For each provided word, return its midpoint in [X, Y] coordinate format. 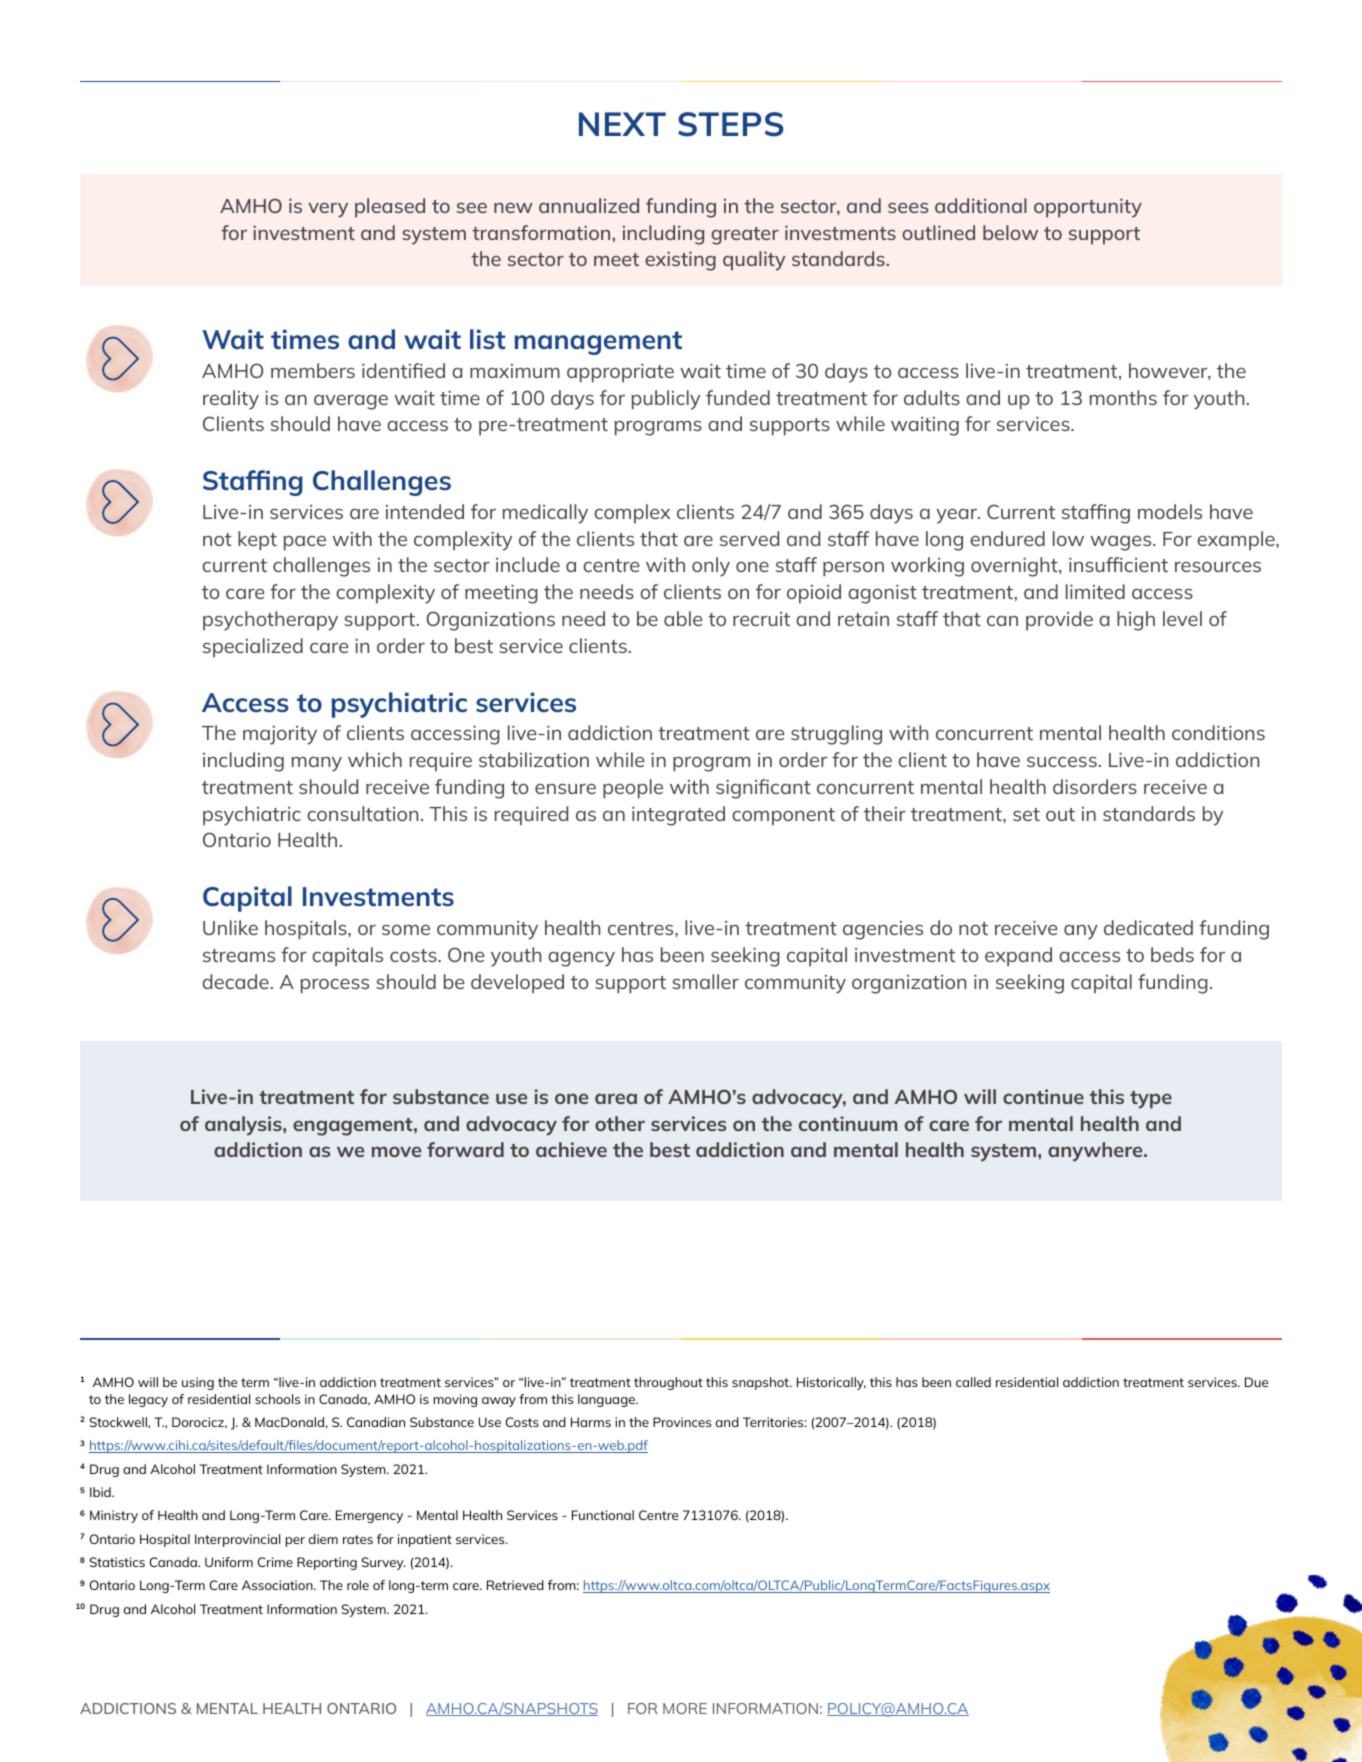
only [711, 567]
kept [257, 541]
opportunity [1088, 208]
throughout [668, 1383]
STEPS [731, 124]
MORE [685, 1708]
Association [278, 1585]
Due [1256, 1382]
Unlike [230, 927]
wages [1122, 543]
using [198, 1383]
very [328, 210]
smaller [705, 981]
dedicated [1148, 927]
